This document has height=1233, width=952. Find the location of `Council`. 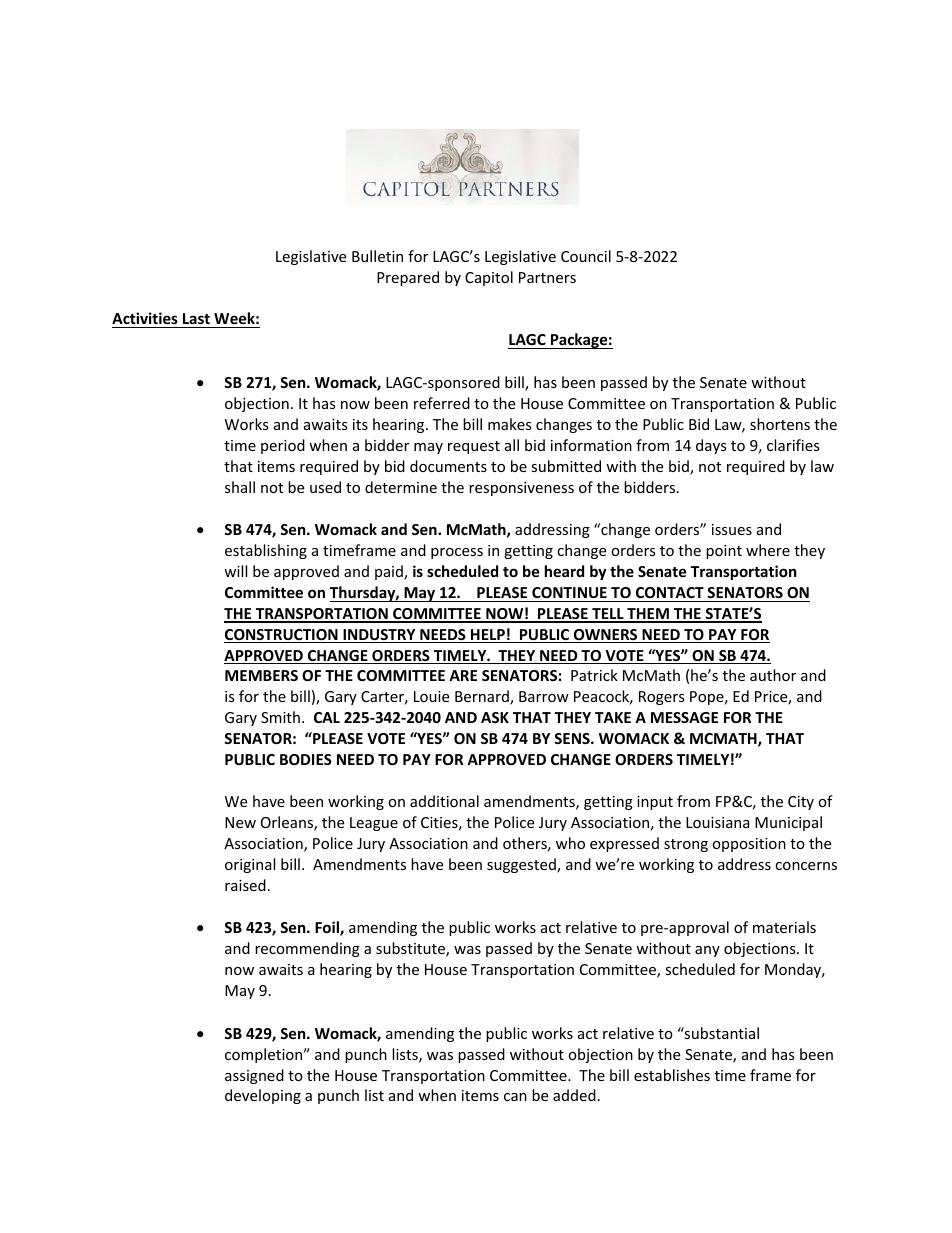

Council is located at coordinates (586, 256).
